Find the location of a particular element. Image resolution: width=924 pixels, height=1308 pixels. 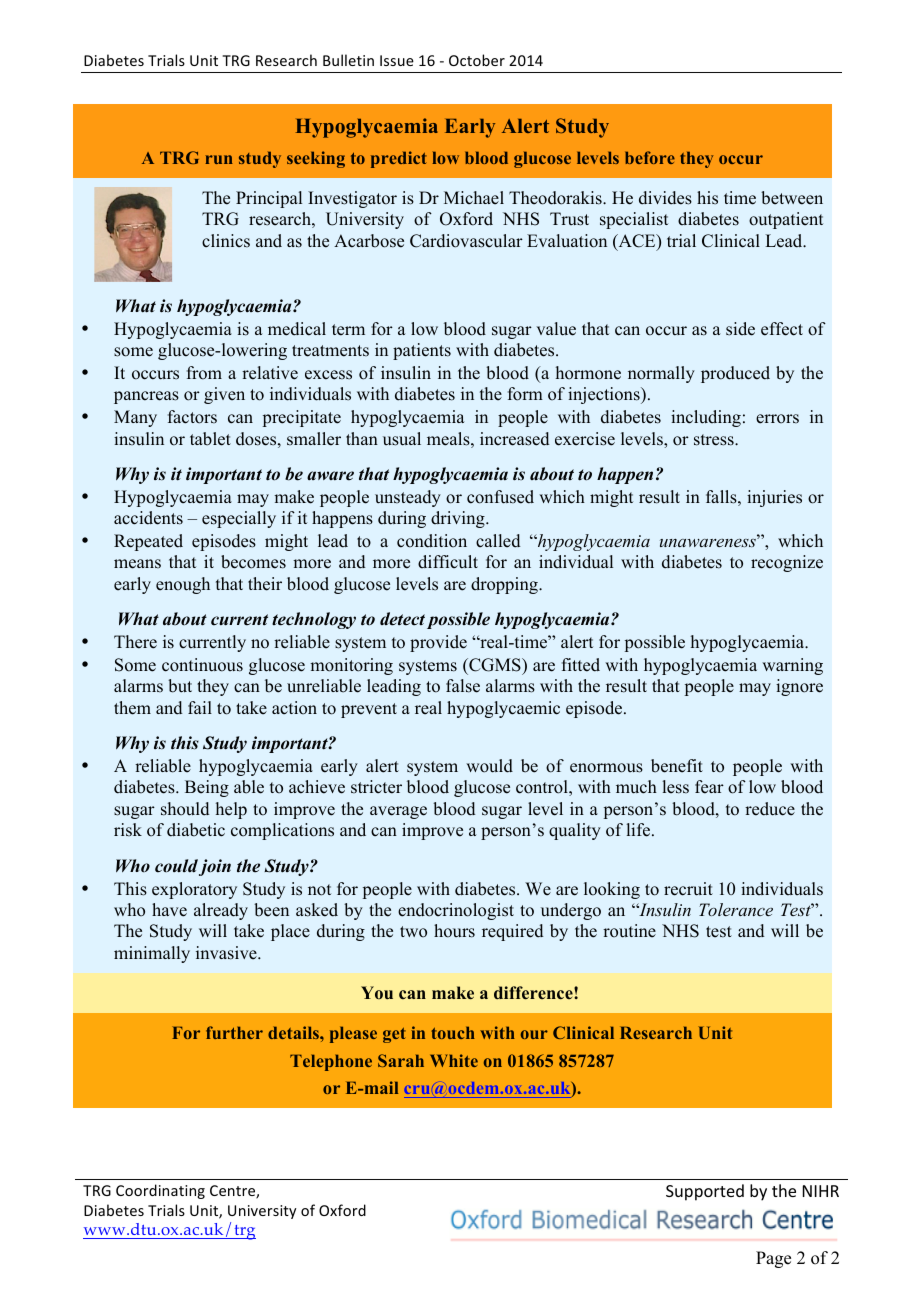

benefit is located at coordinates (677, 766).
